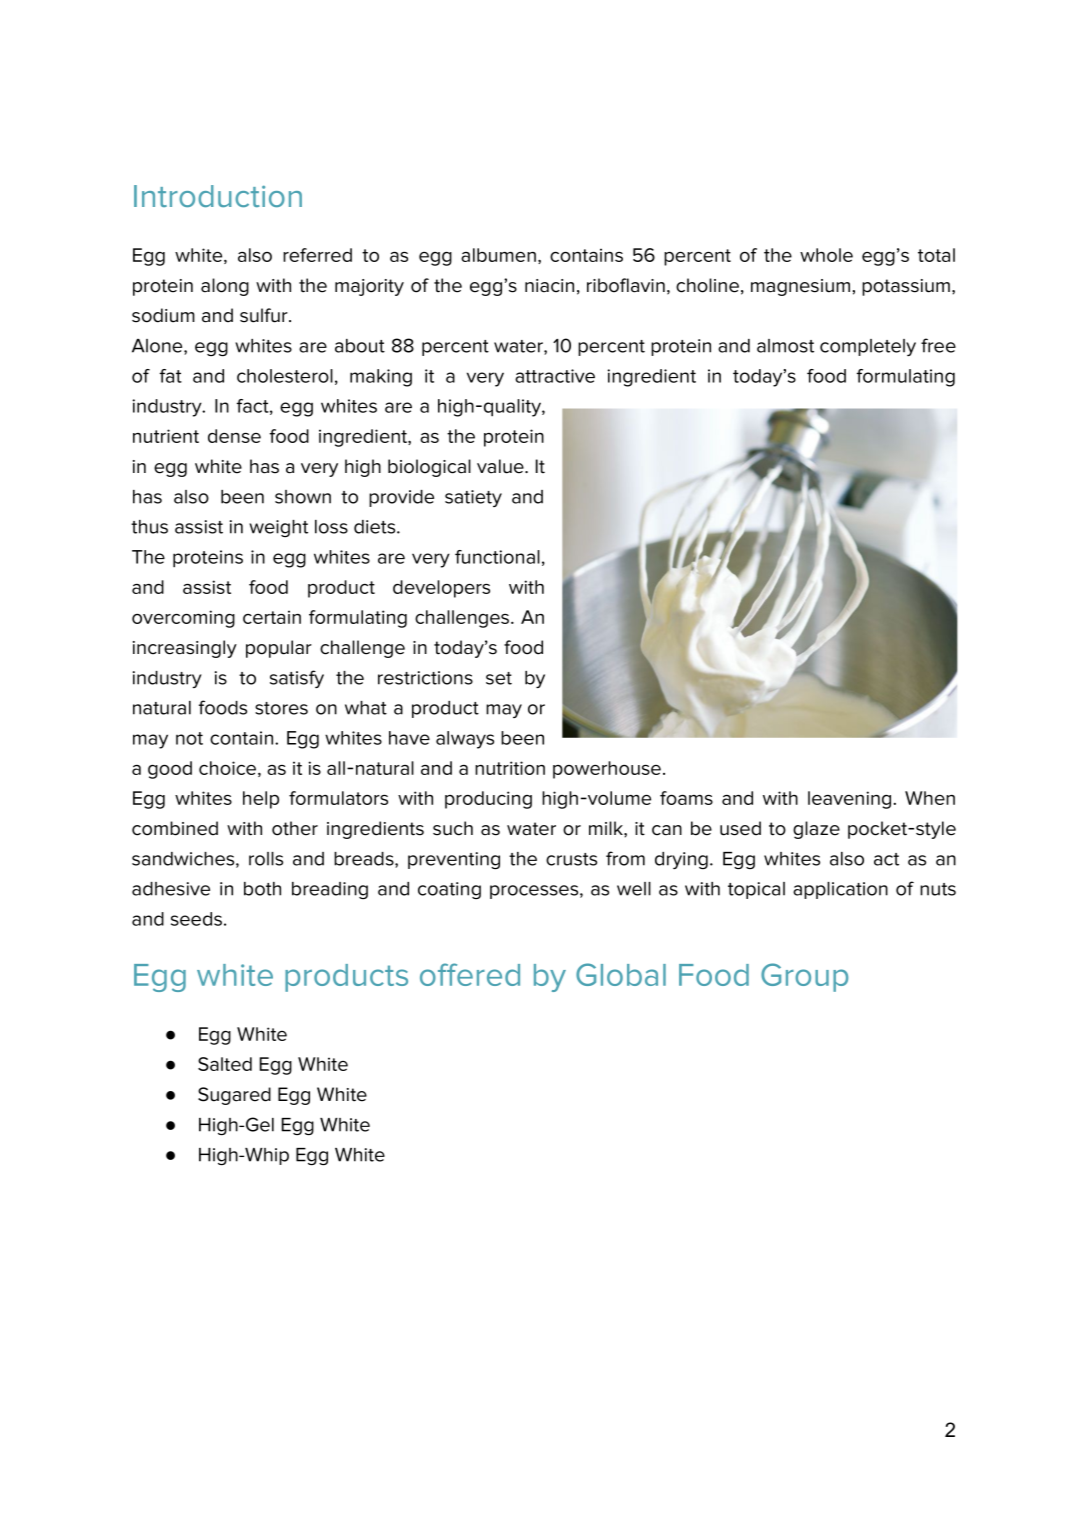 This screenshot has width=1089, height=1540. What do you see at coordinates (499, 678) in the screenshot?
I see `set` at bounding box center [499, 678].
